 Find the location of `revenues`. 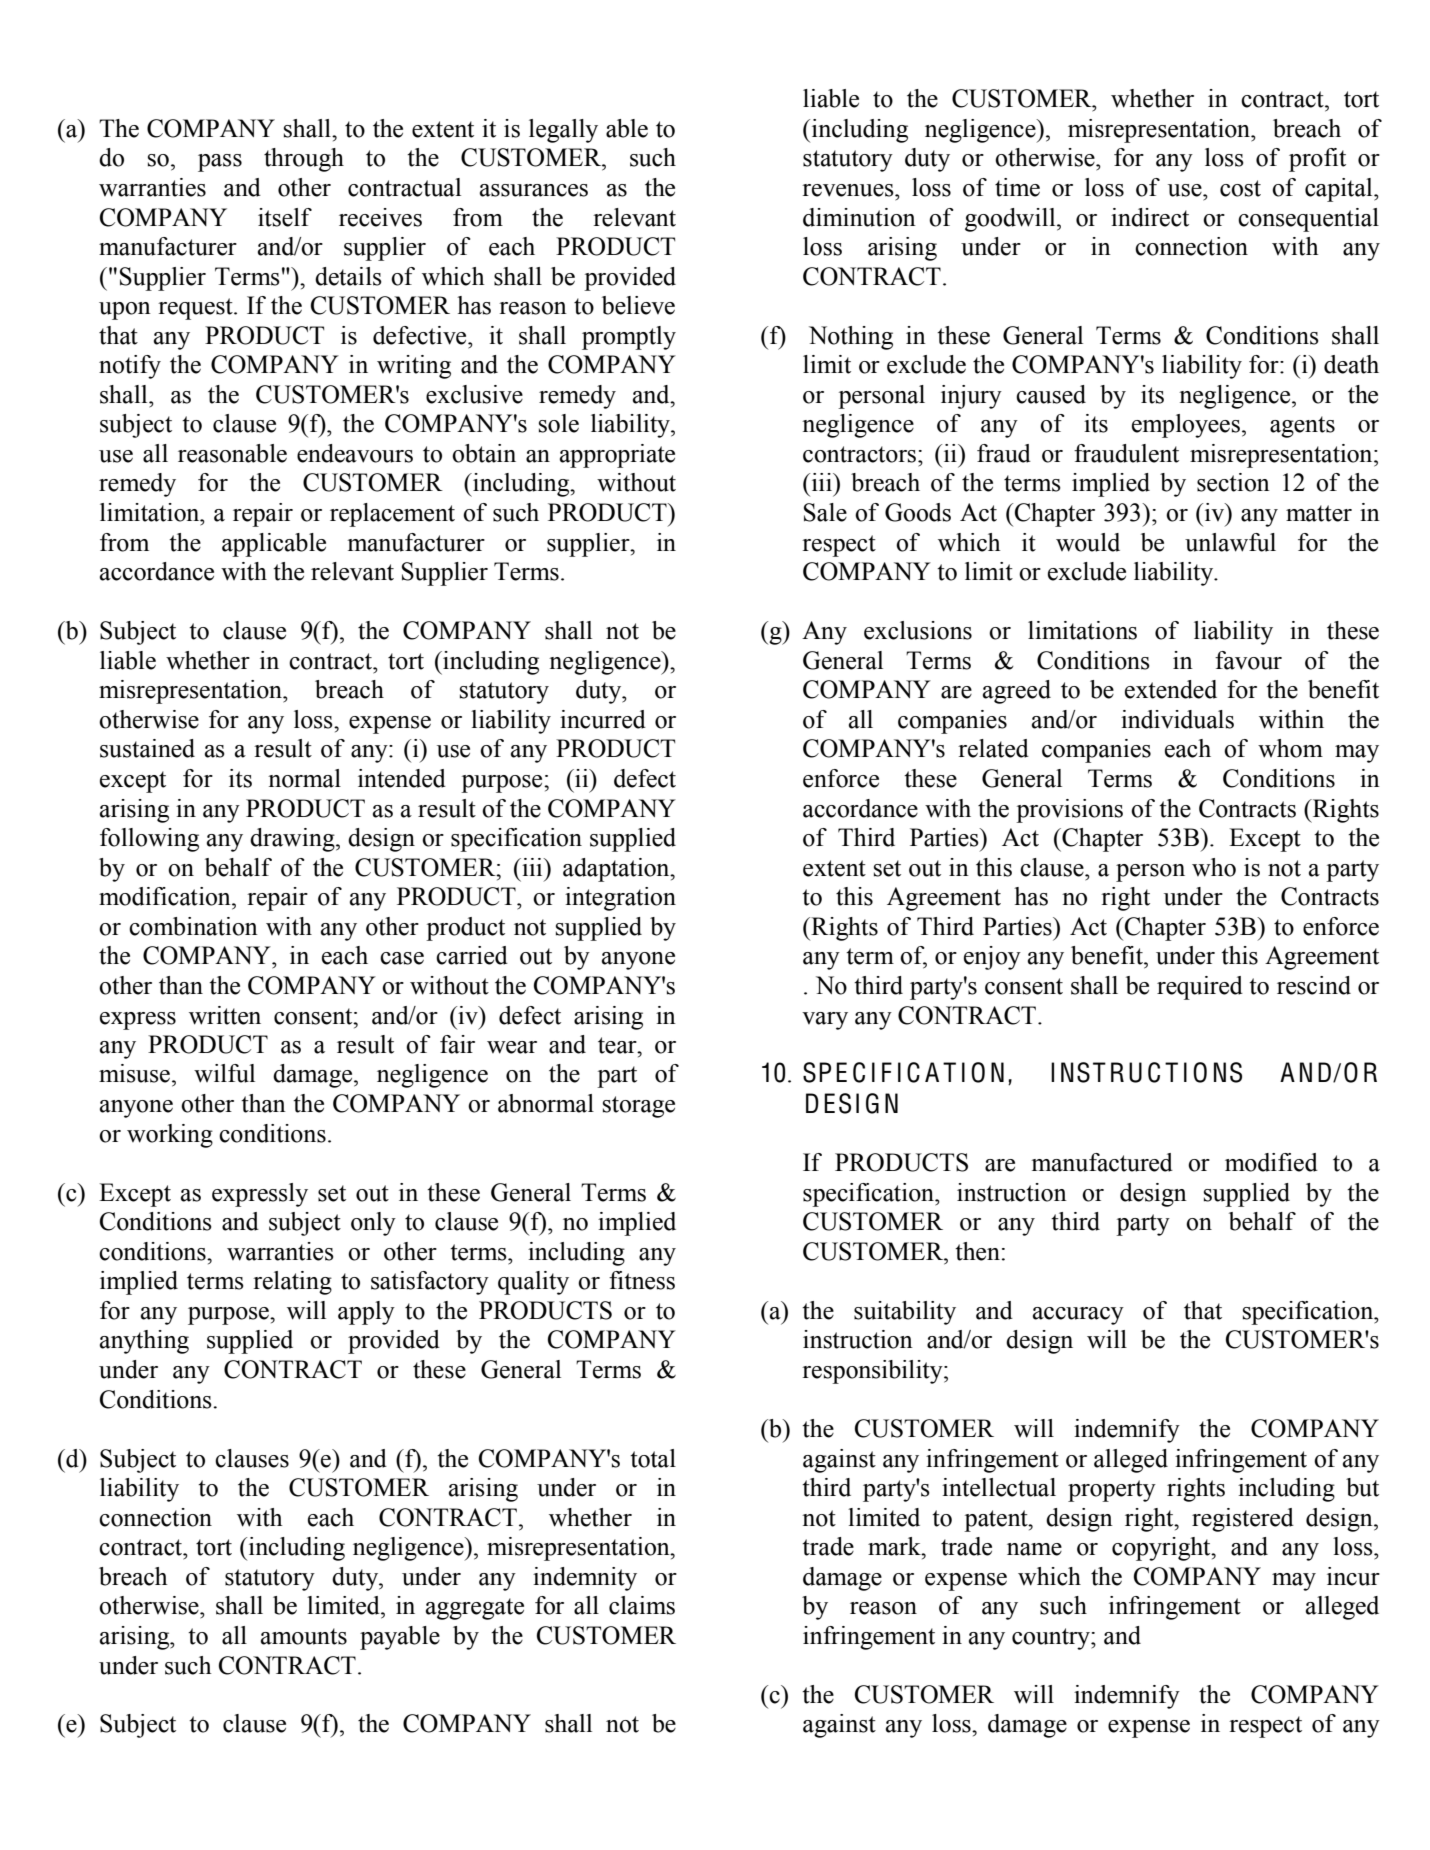

revenues is located at coordinates (849, 190).
